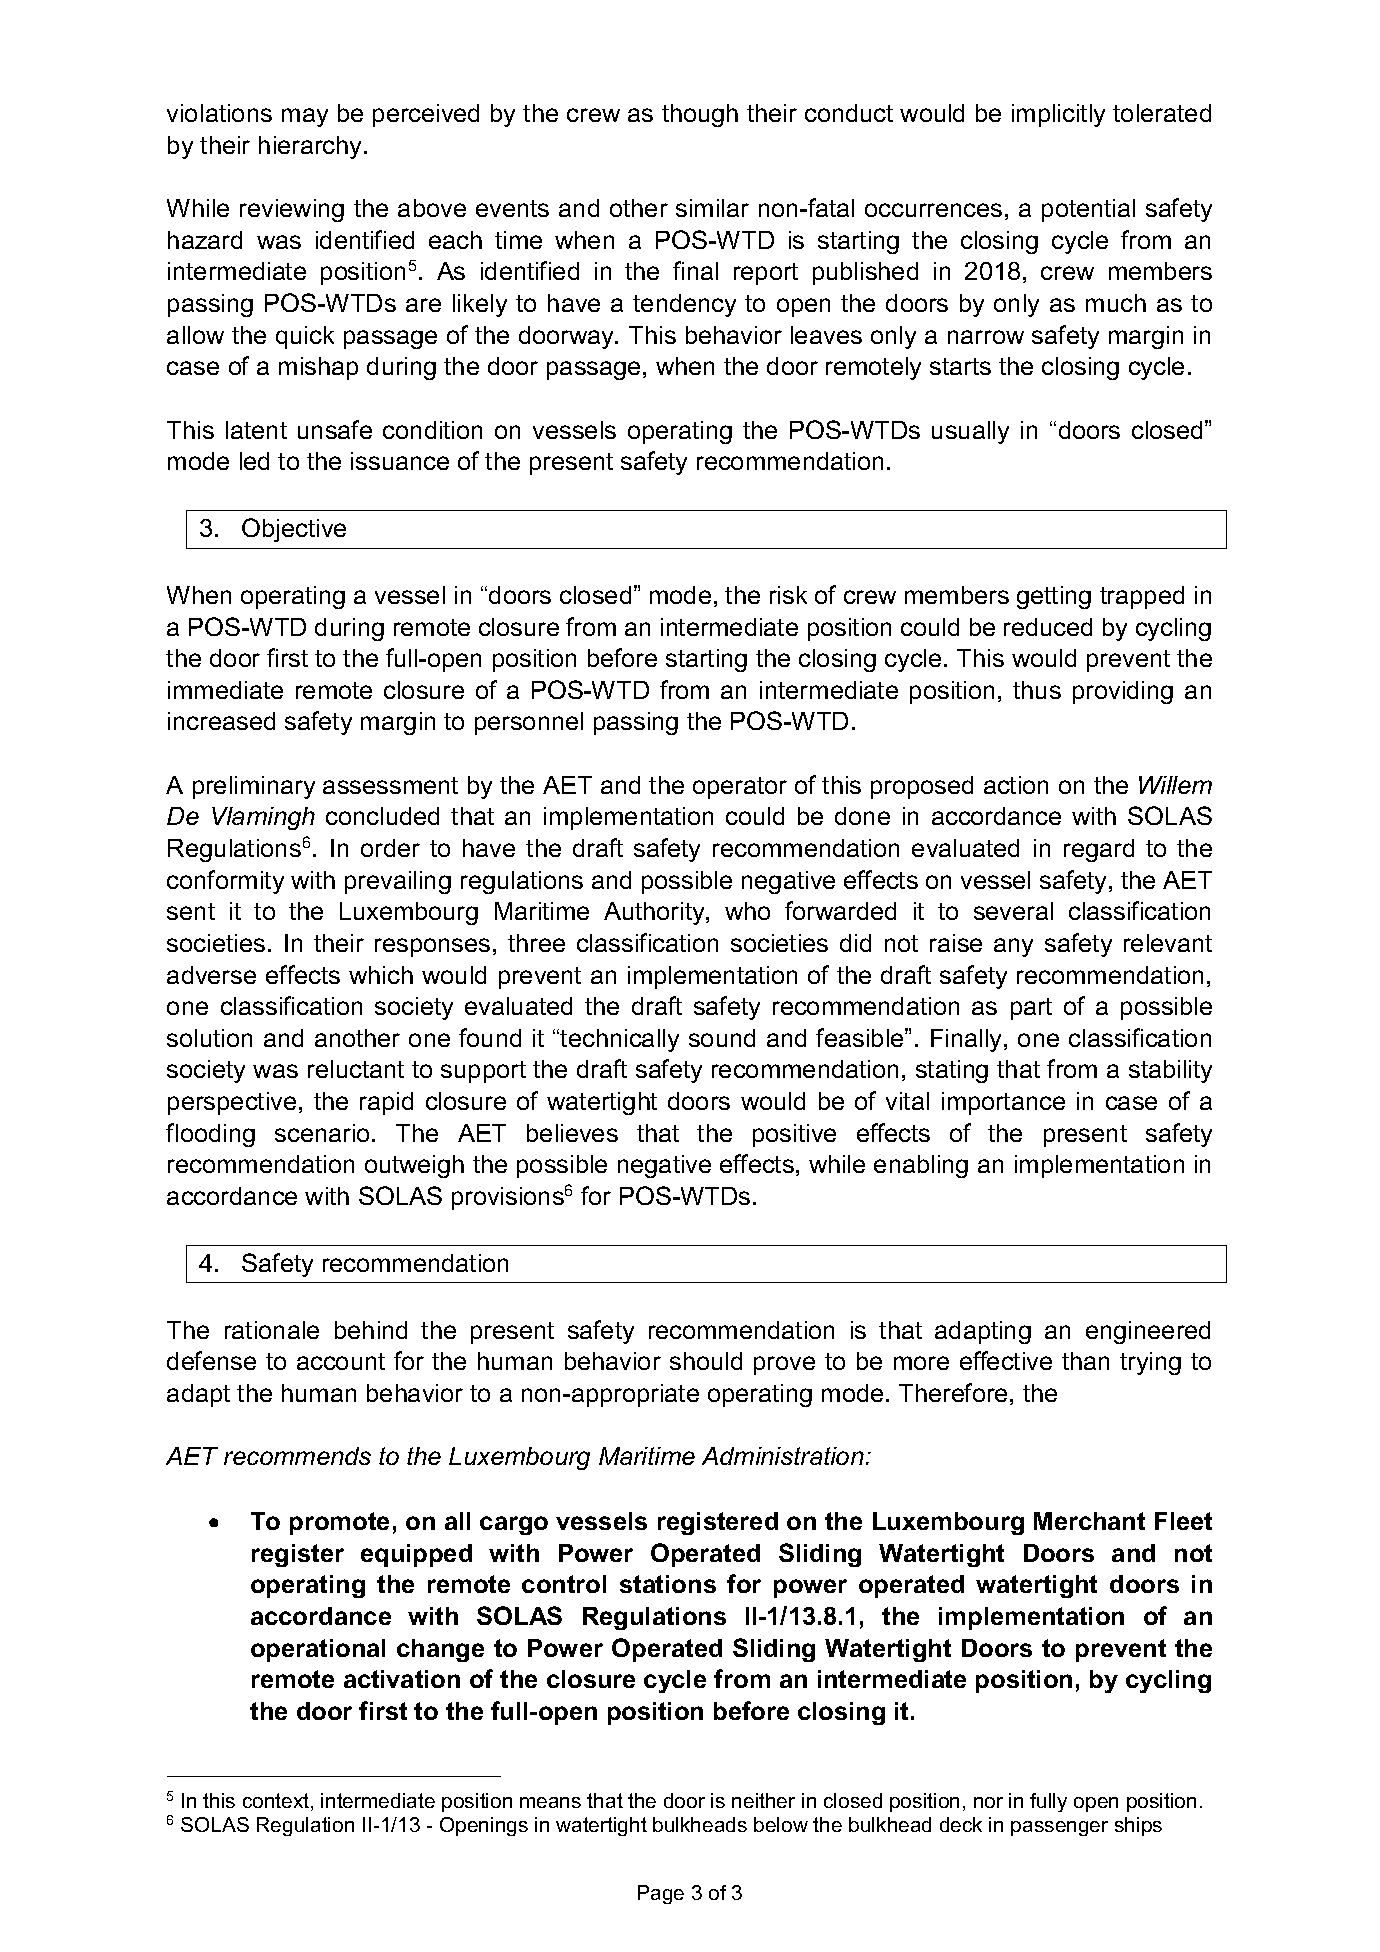 The height and width of the screenshot is (1952, 1380). Describe the element at coordinates (661, 1894) in the screenshot. I see `Page` at that location.
